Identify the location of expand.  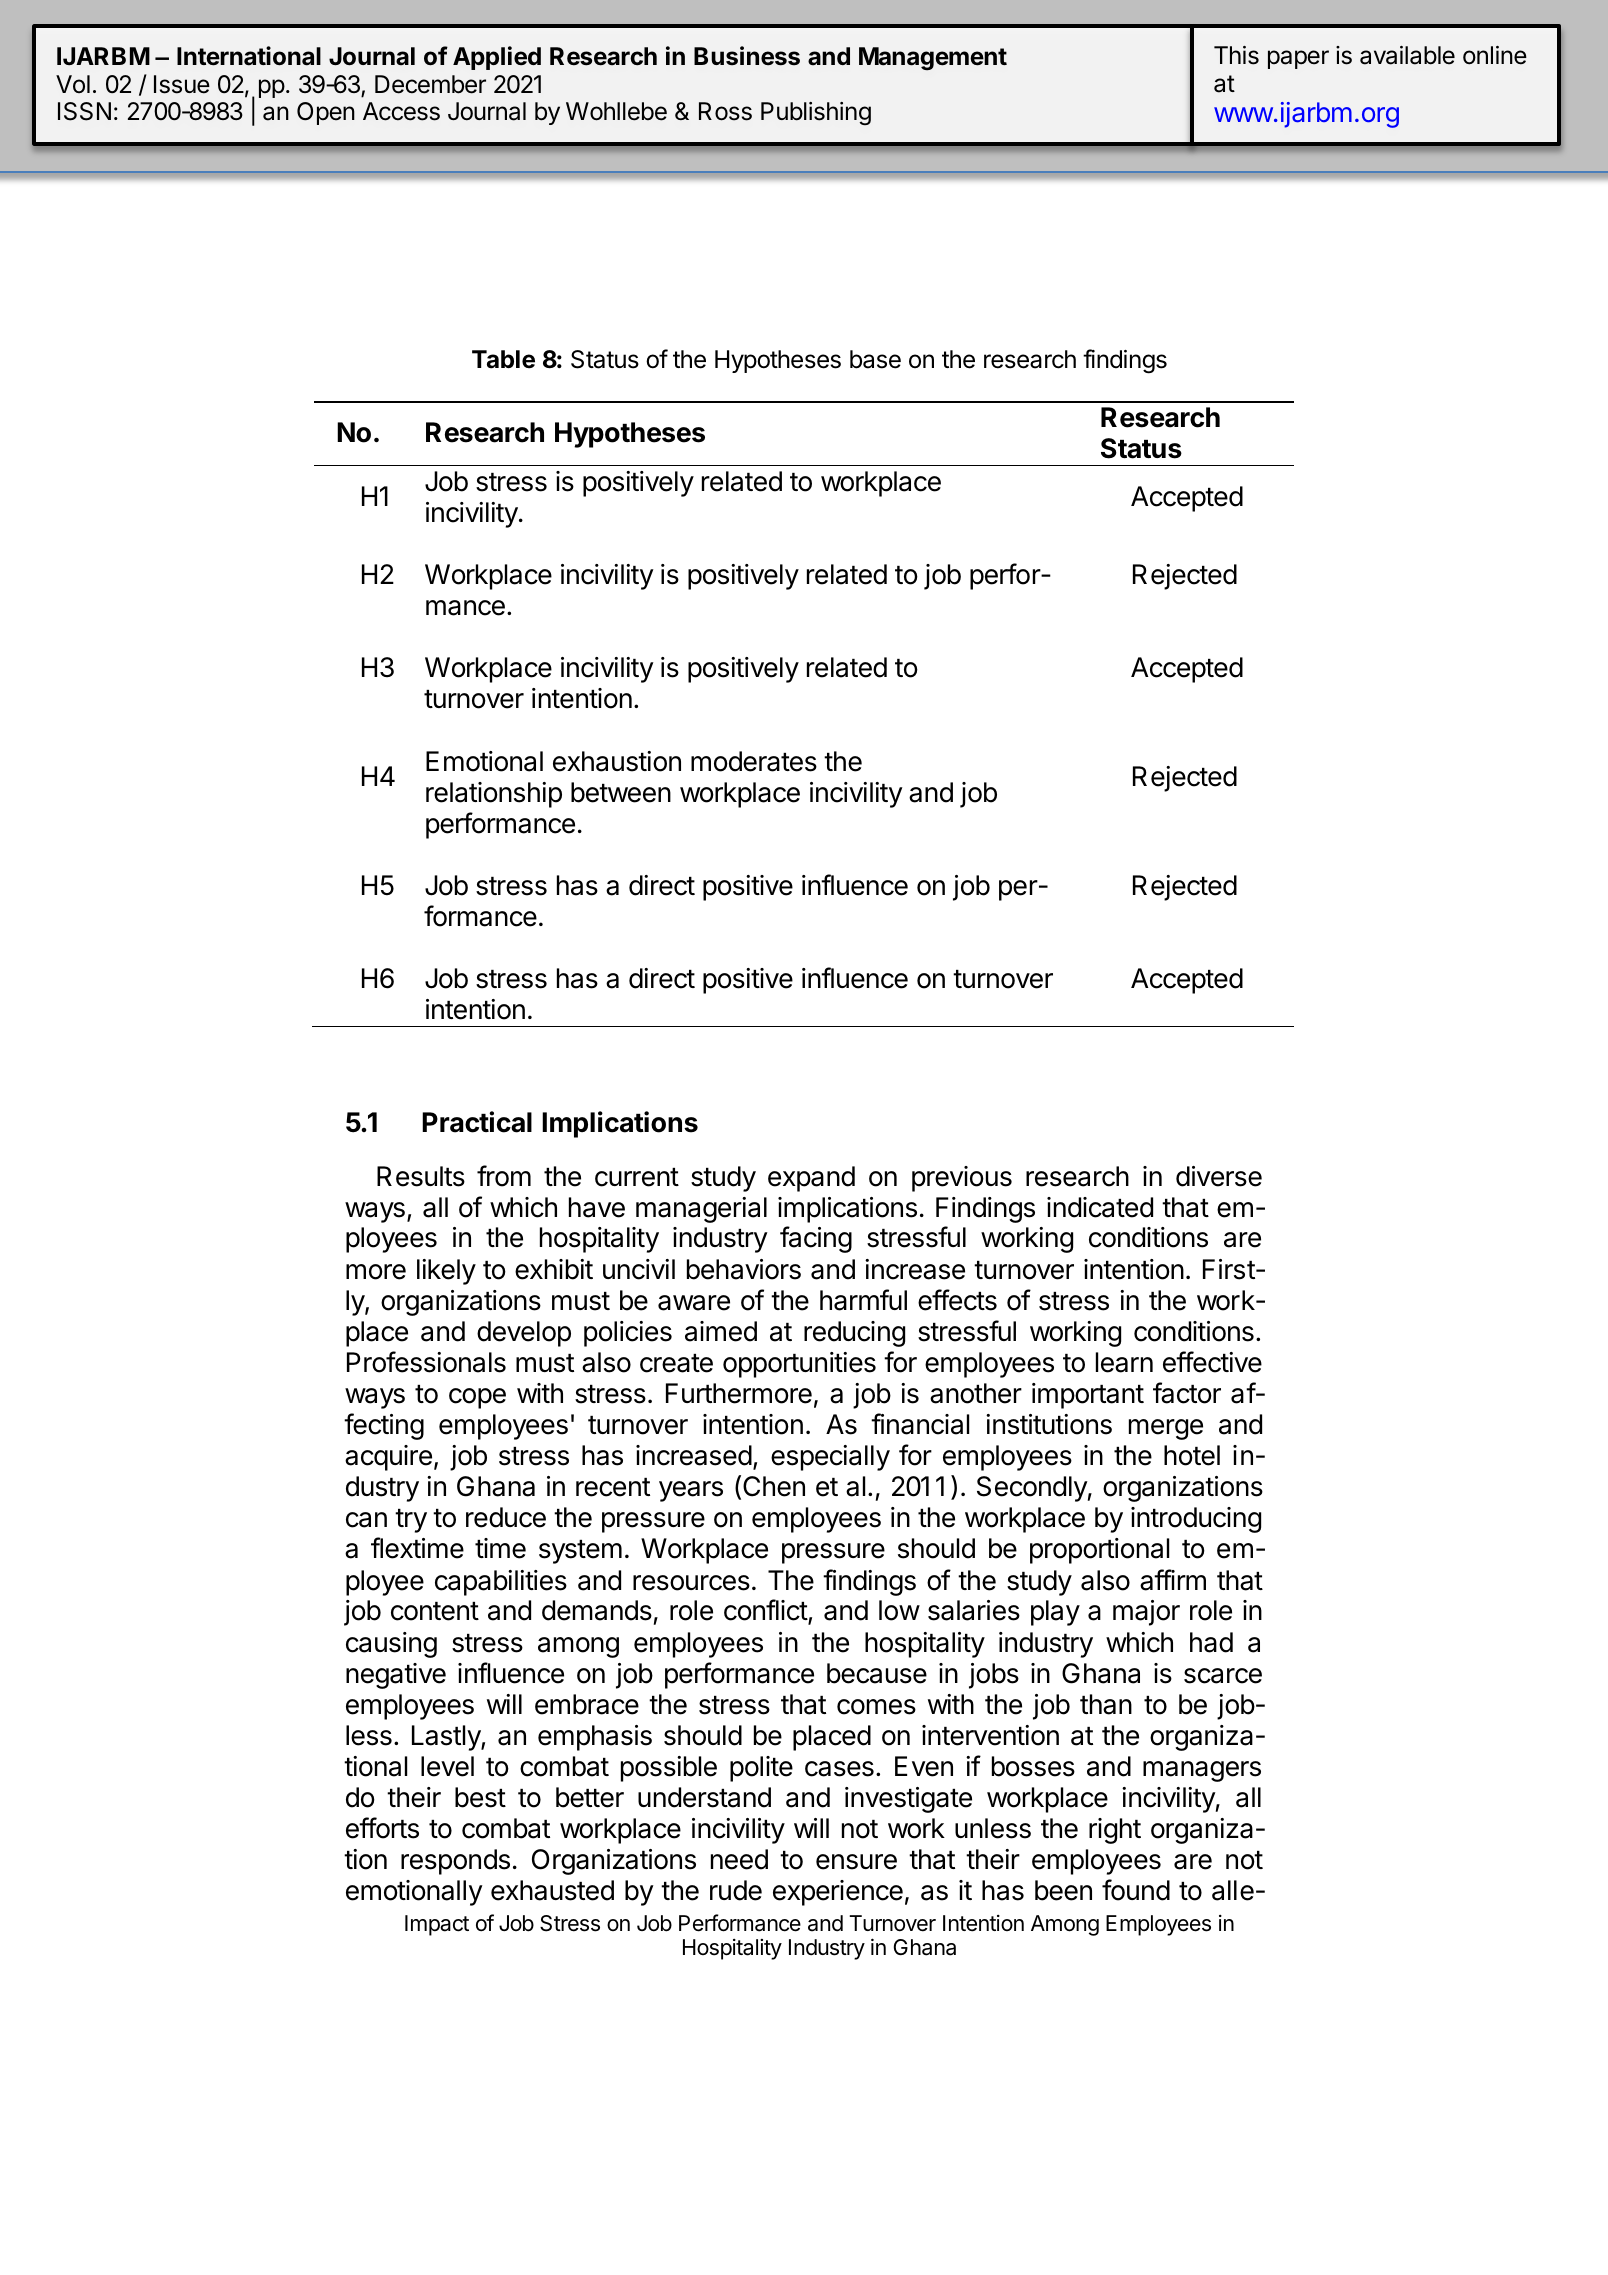
(811, 1179).
